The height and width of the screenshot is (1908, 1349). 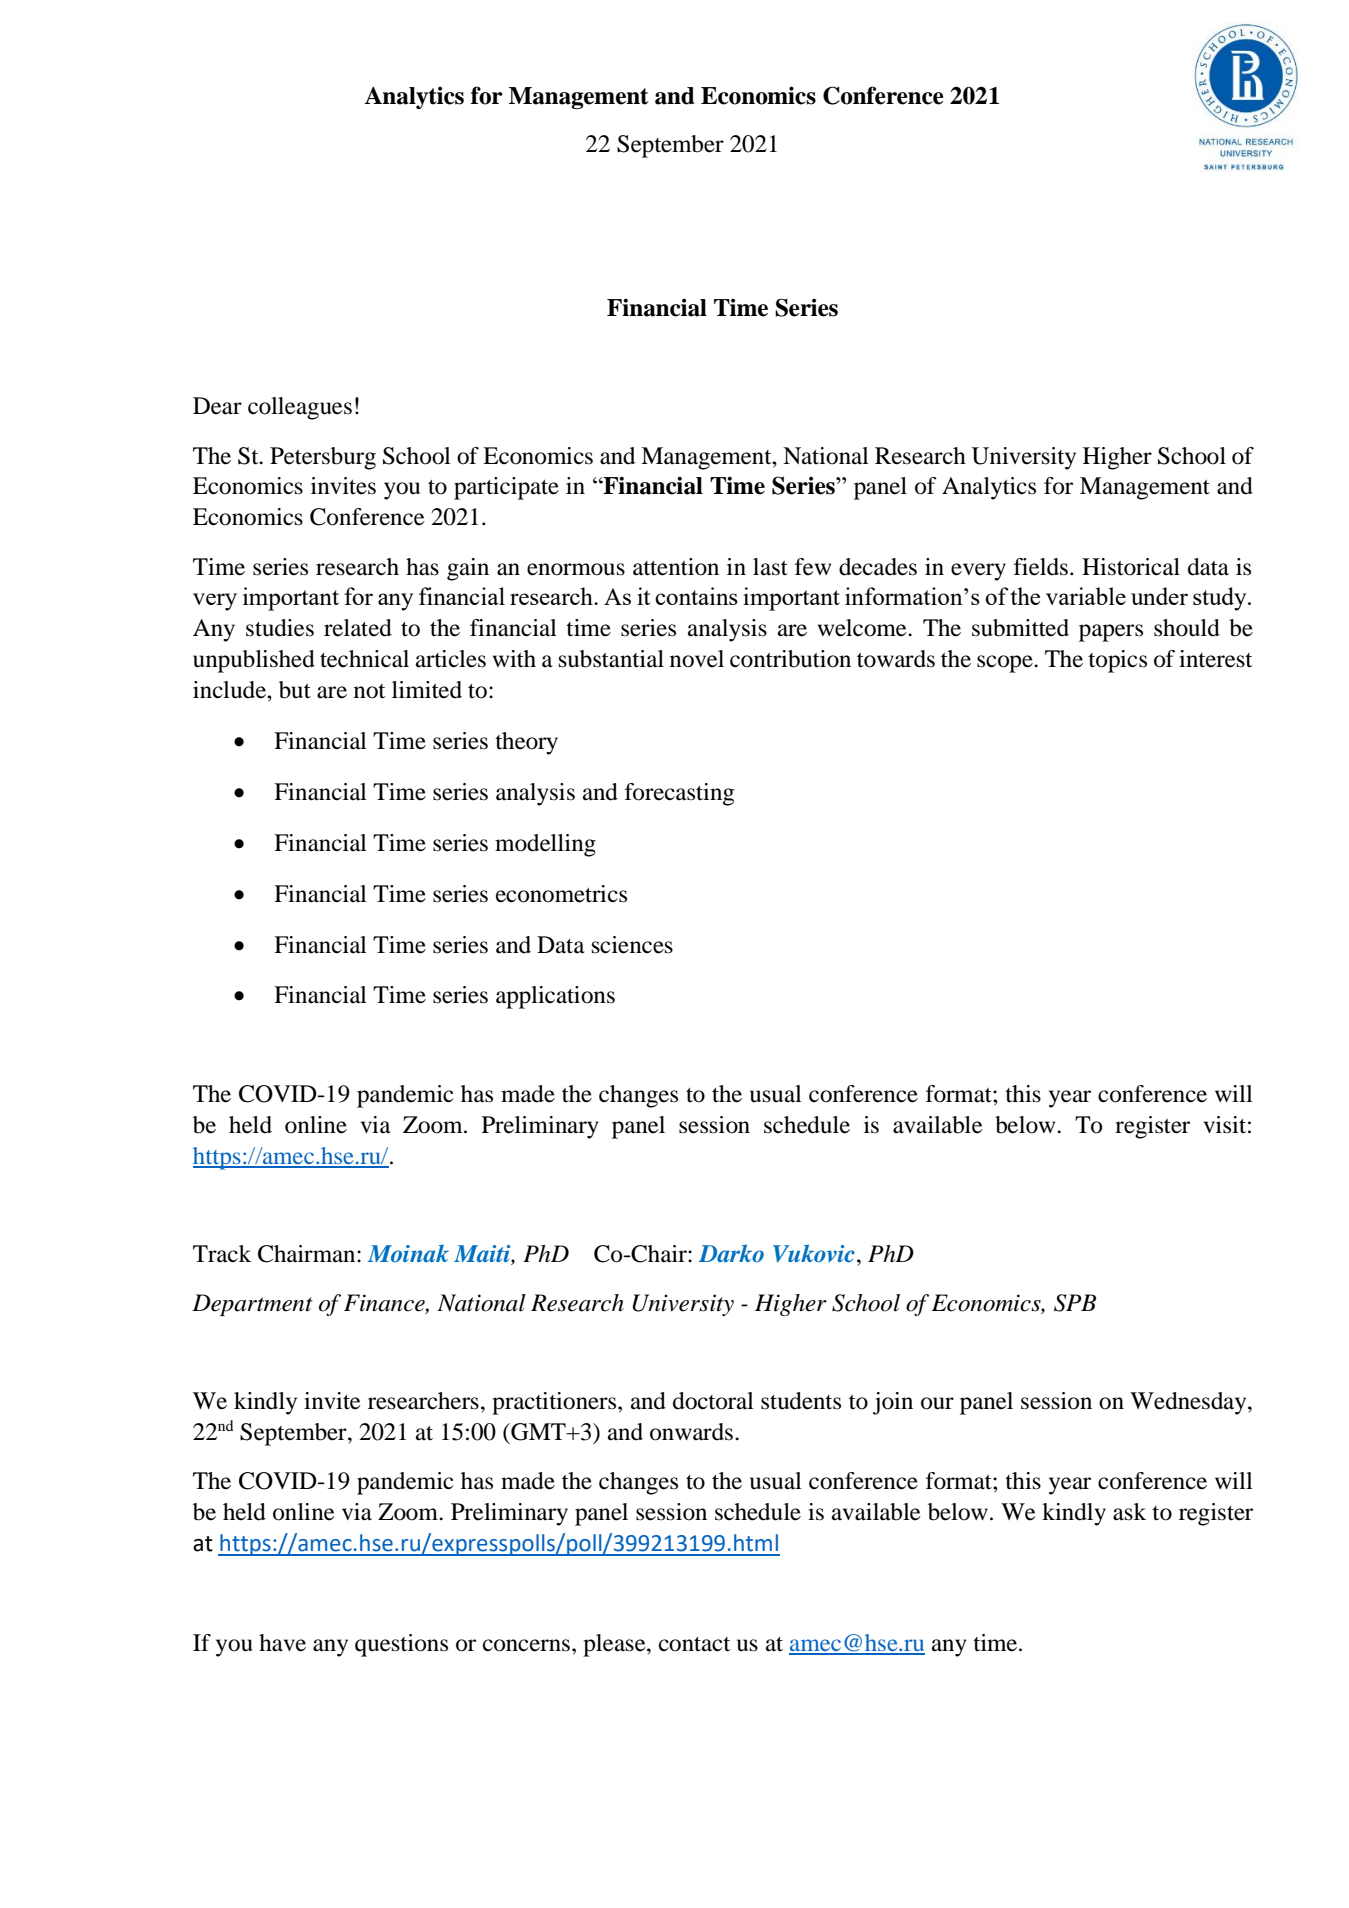 What do you see at coordinates (679, 794) in the screenshot?
I see `forecasting` at bounding box center [679, 794].
